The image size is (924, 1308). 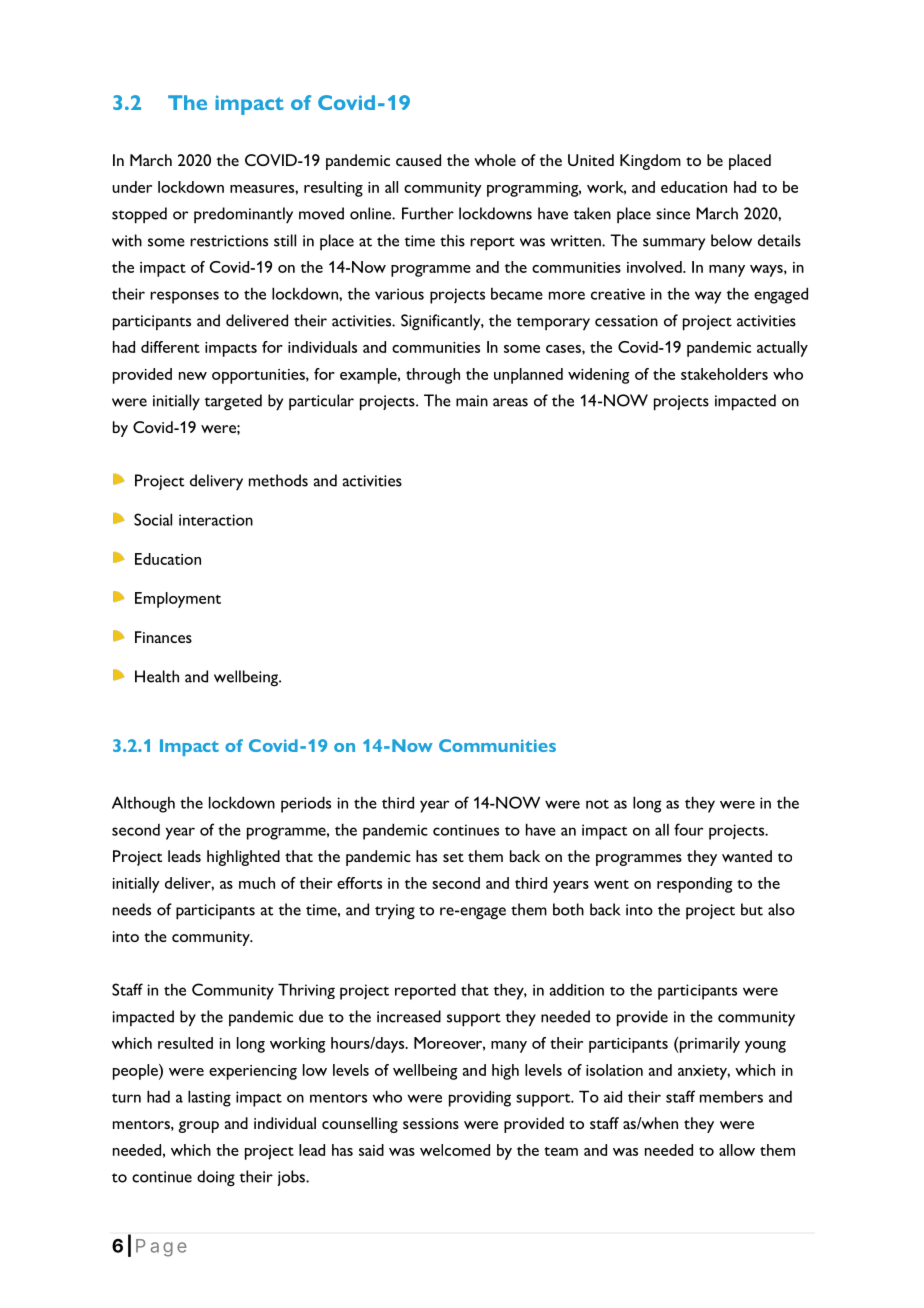 I want to click on predominantly, so click(x=243, y=215).
